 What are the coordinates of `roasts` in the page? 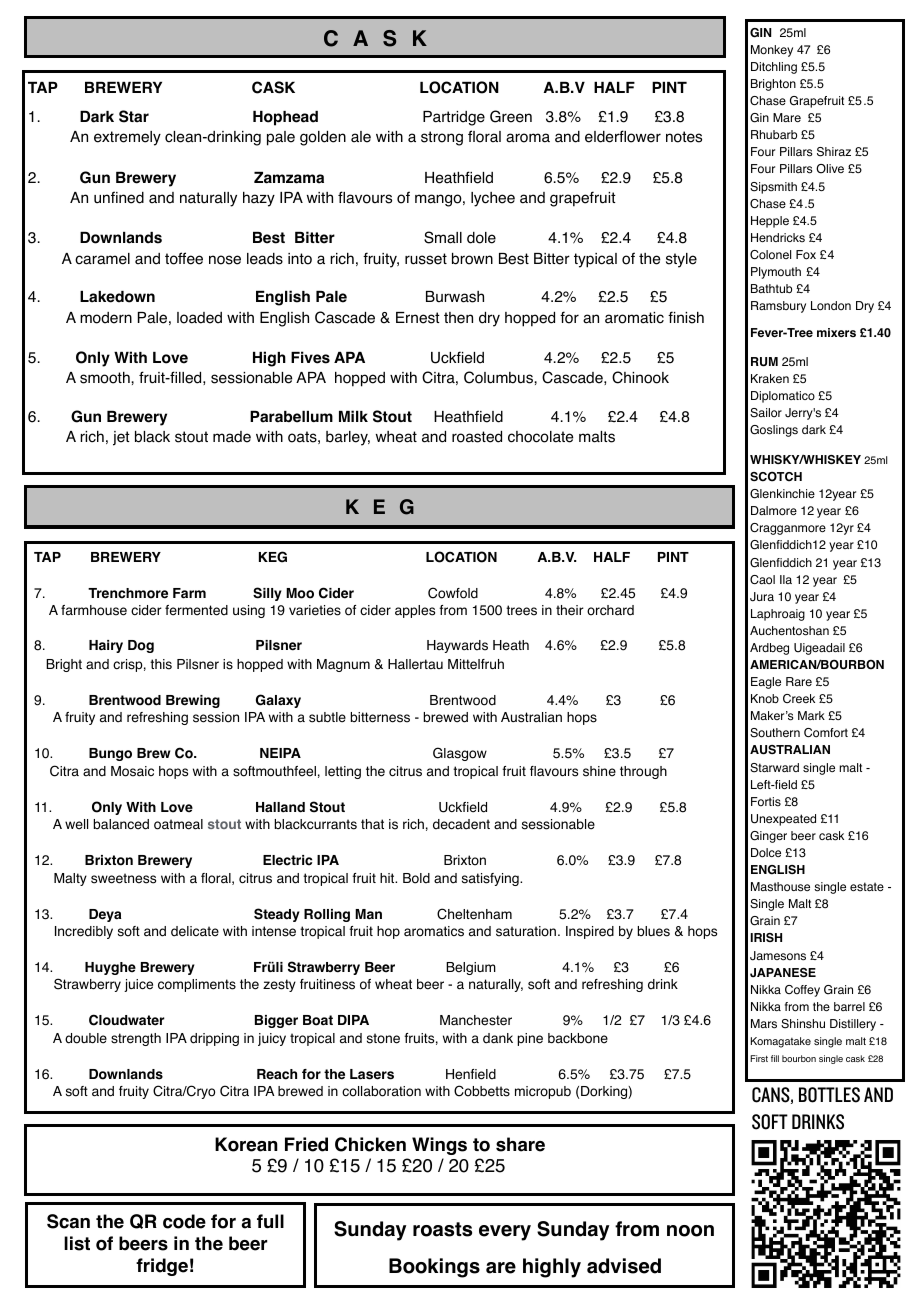 It's located at (442, 1229).
